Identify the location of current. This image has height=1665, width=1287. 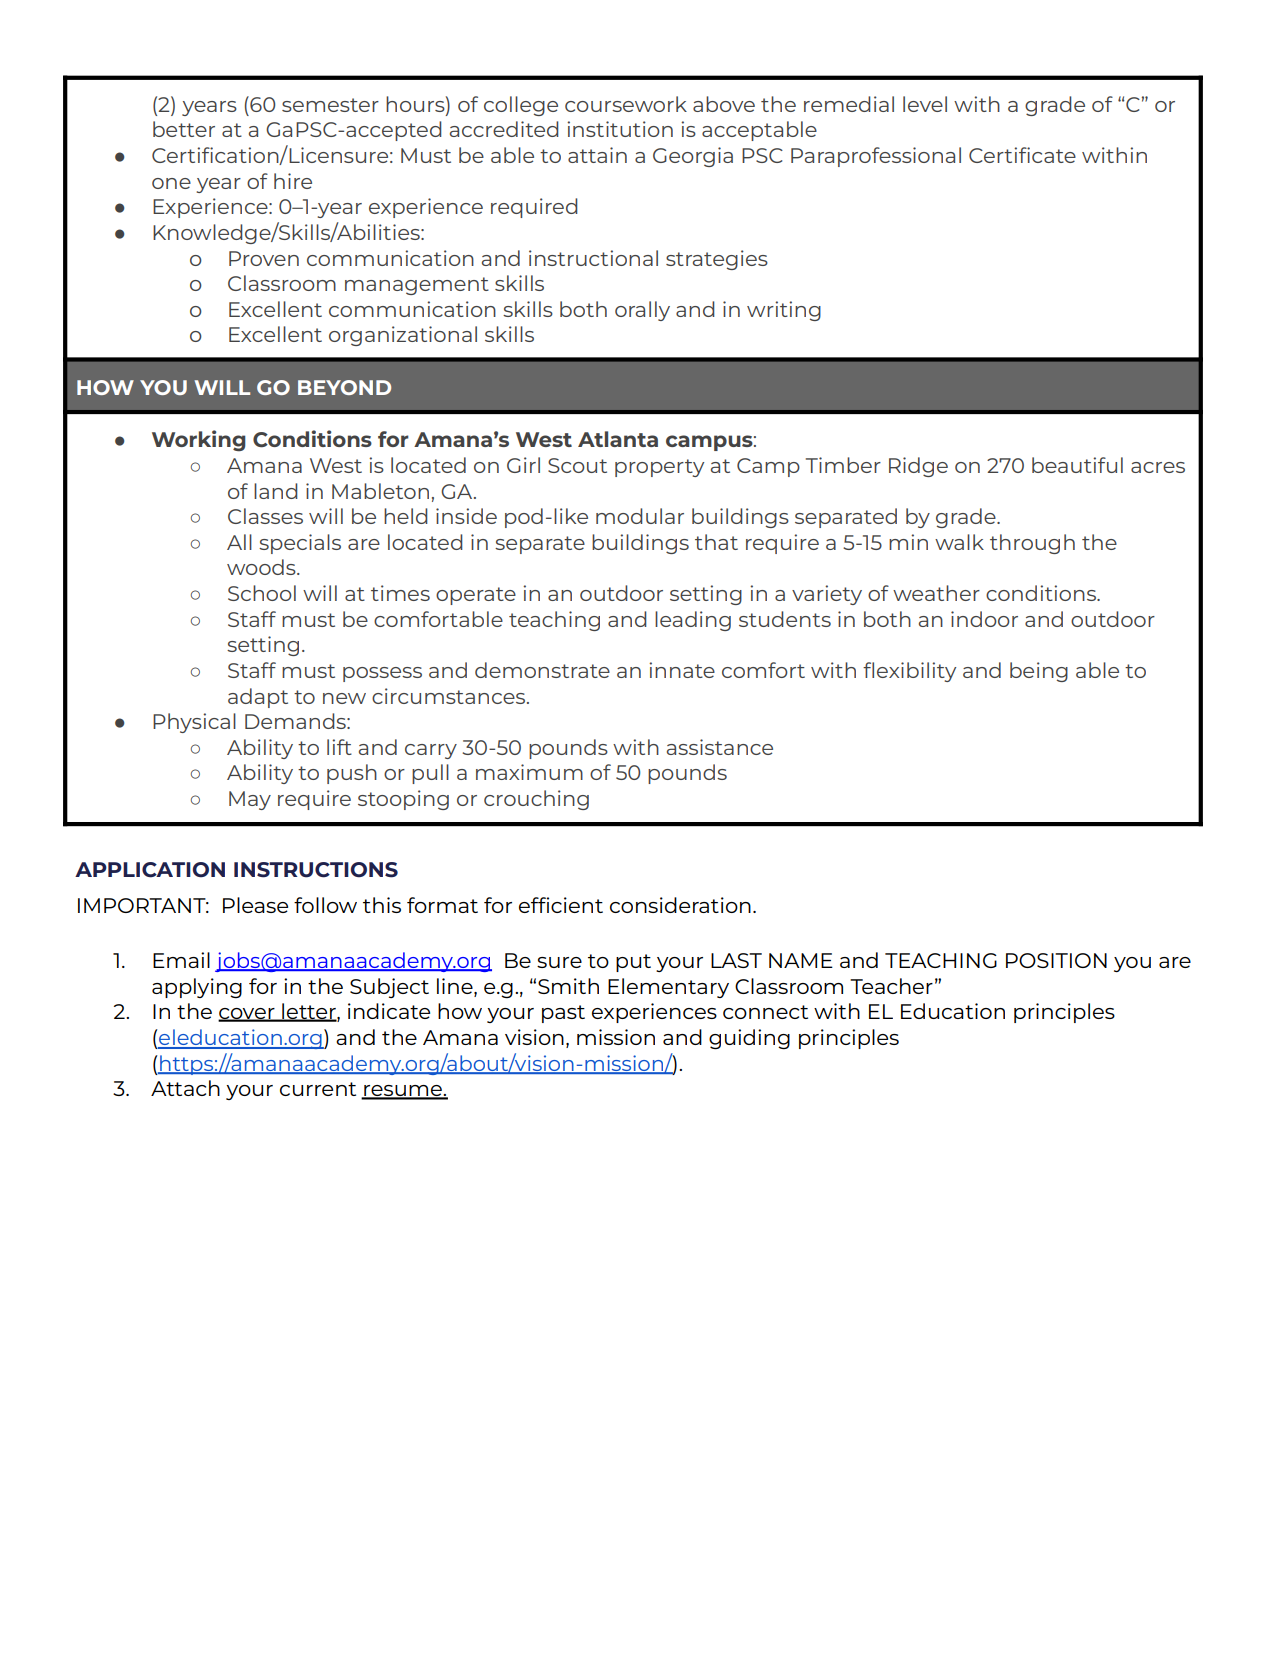
(318, 1089).
